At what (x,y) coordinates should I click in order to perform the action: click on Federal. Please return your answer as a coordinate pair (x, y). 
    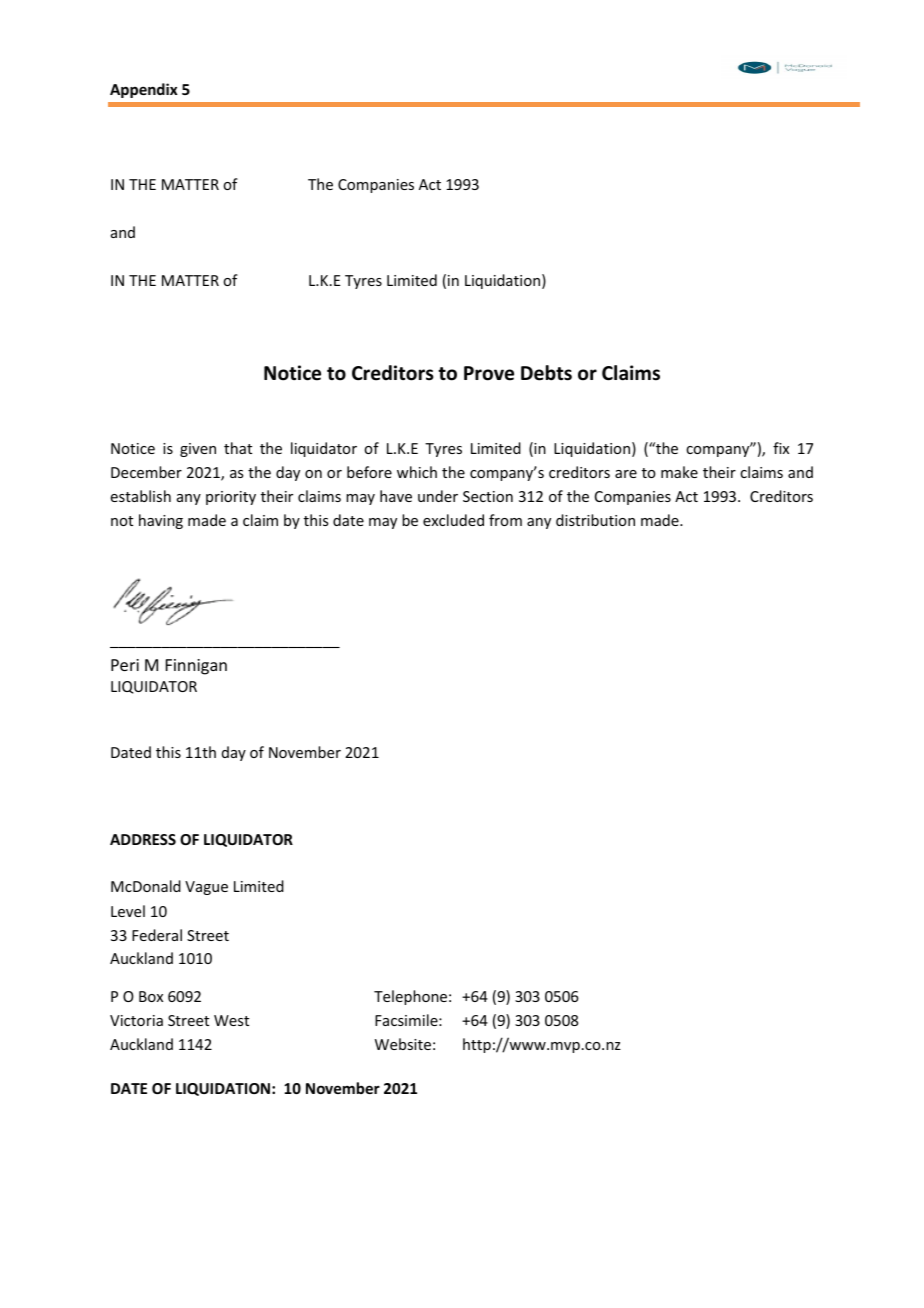
    Looking at the image, I should click on (157, 935).
